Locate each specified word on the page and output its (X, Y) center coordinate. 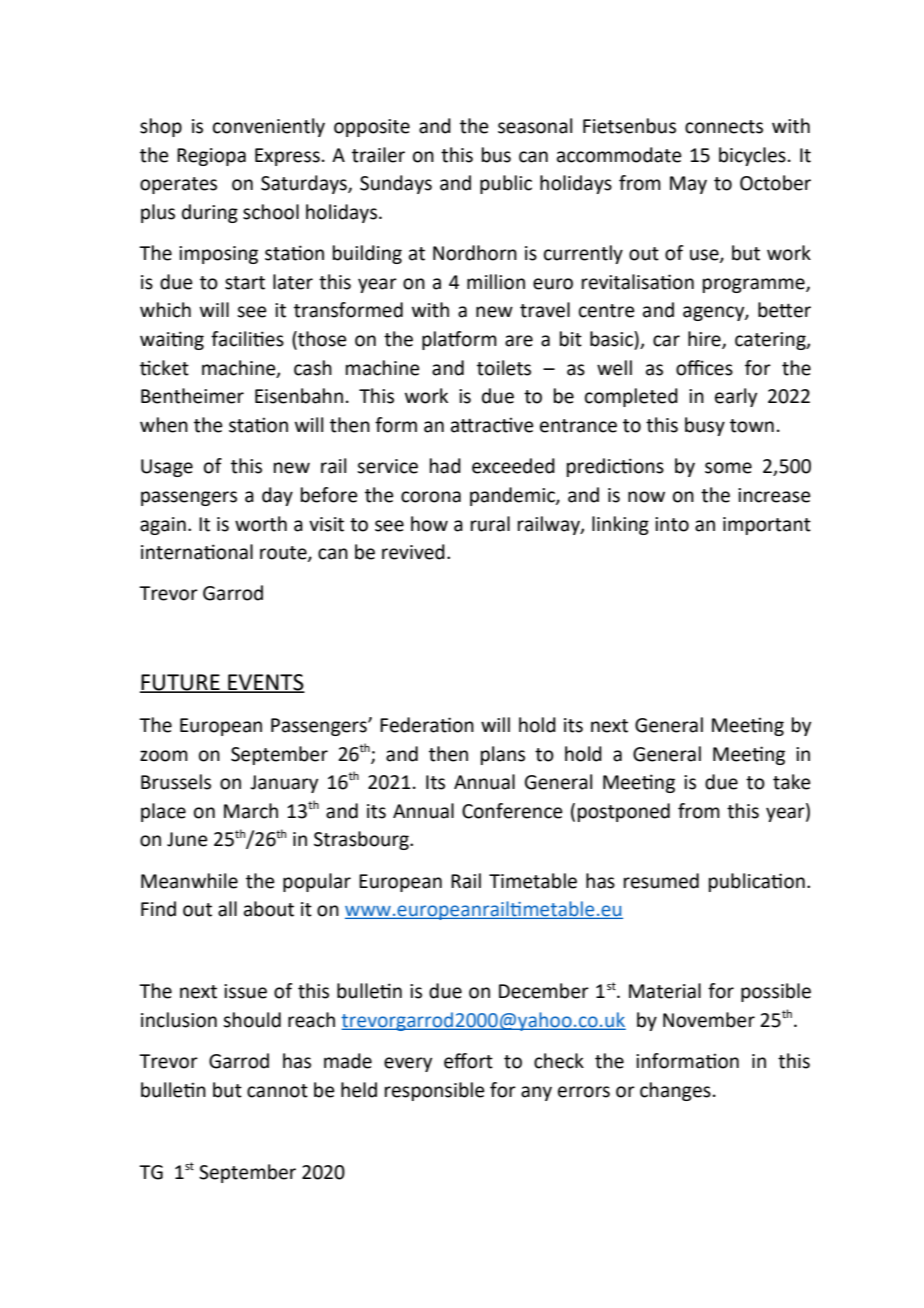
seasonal (535, 126)
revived (413, 552)
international (197, 552)
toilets (504, 368)
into (672, 524)
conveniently (269, 127)
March (251, 811)
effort (468, 1061)
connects (724, 127)
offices (704, 368)
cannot (277, 1091)
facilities (247, 339)
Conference (512, 811)
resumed (661, 881)
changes (675, 1091)
